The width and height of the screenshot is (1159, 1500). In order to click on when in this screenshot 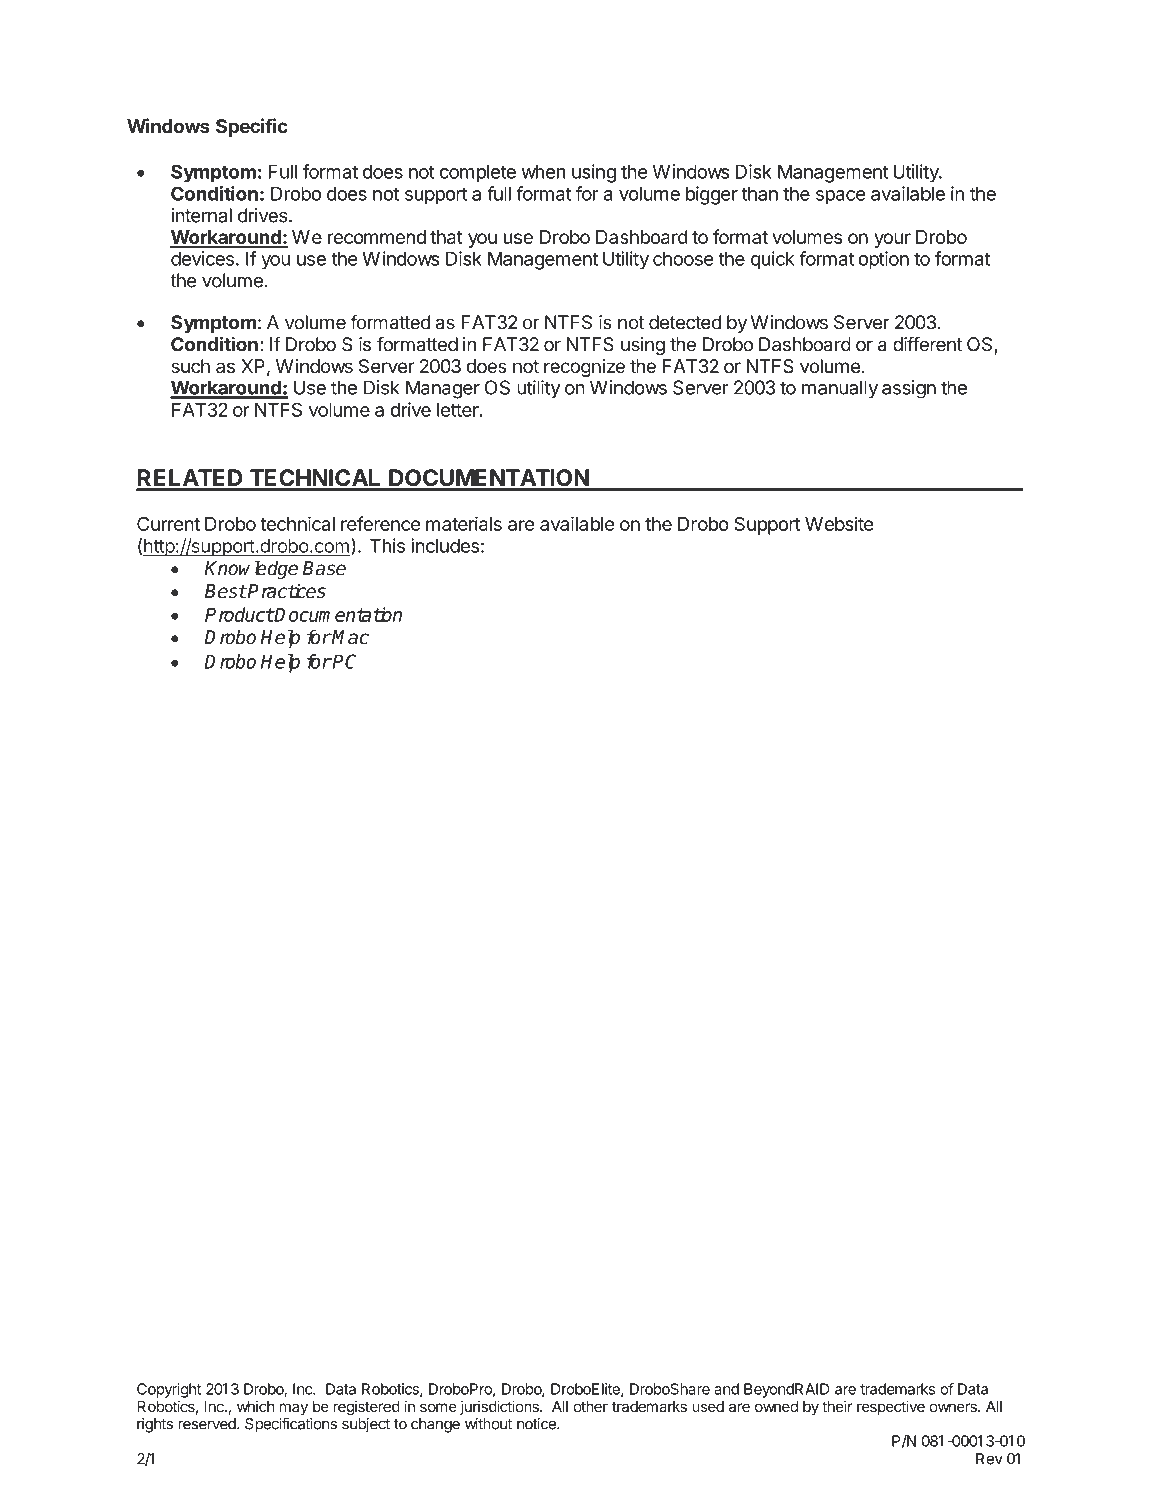, I will do `click(543, 171)`.
